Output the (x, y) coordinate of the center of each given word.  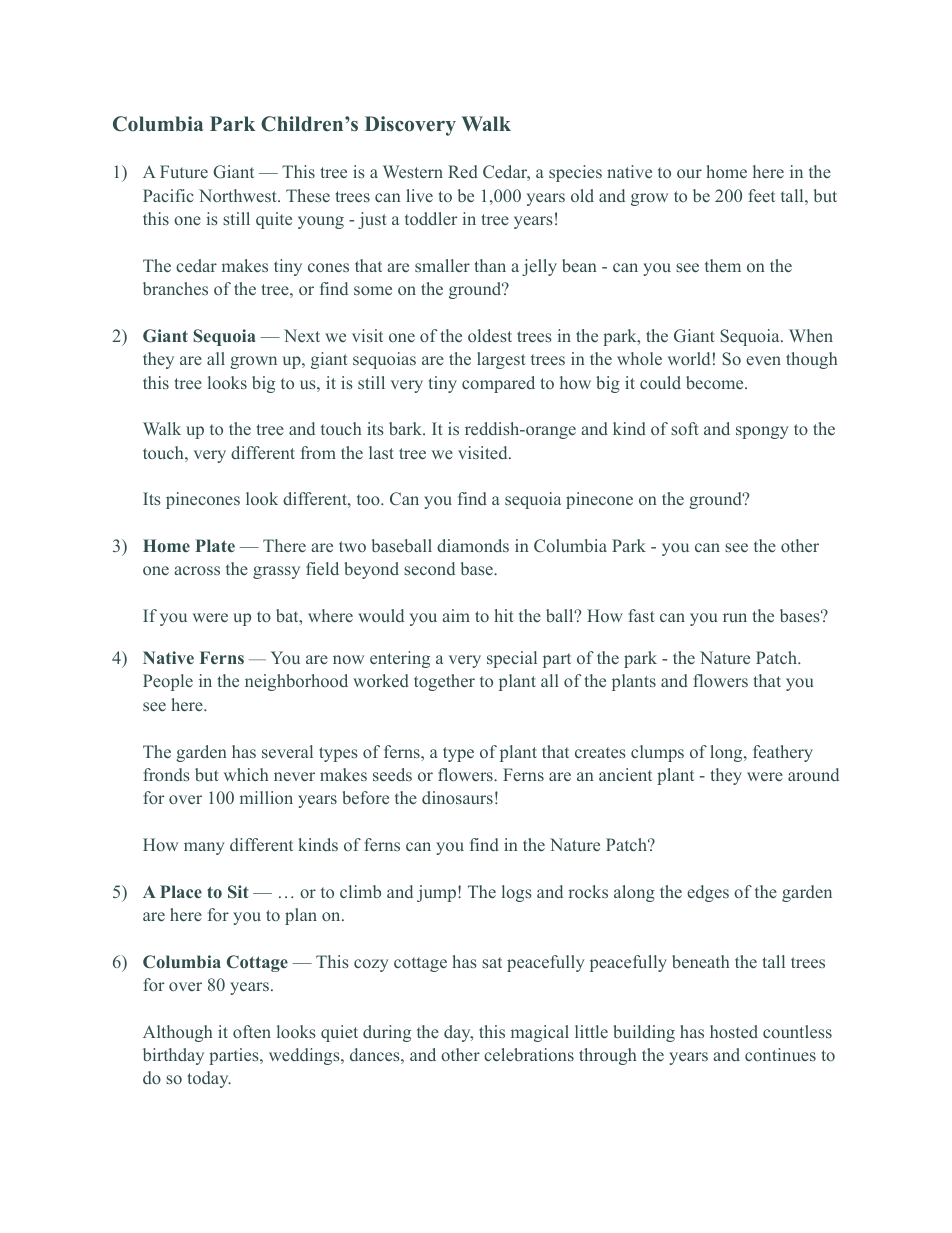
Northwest (239, 195)
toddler (431, 218)
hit (504, 615)
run (735, 617)
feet (761, 195)
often (252, 1031)
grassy (276, 572)
